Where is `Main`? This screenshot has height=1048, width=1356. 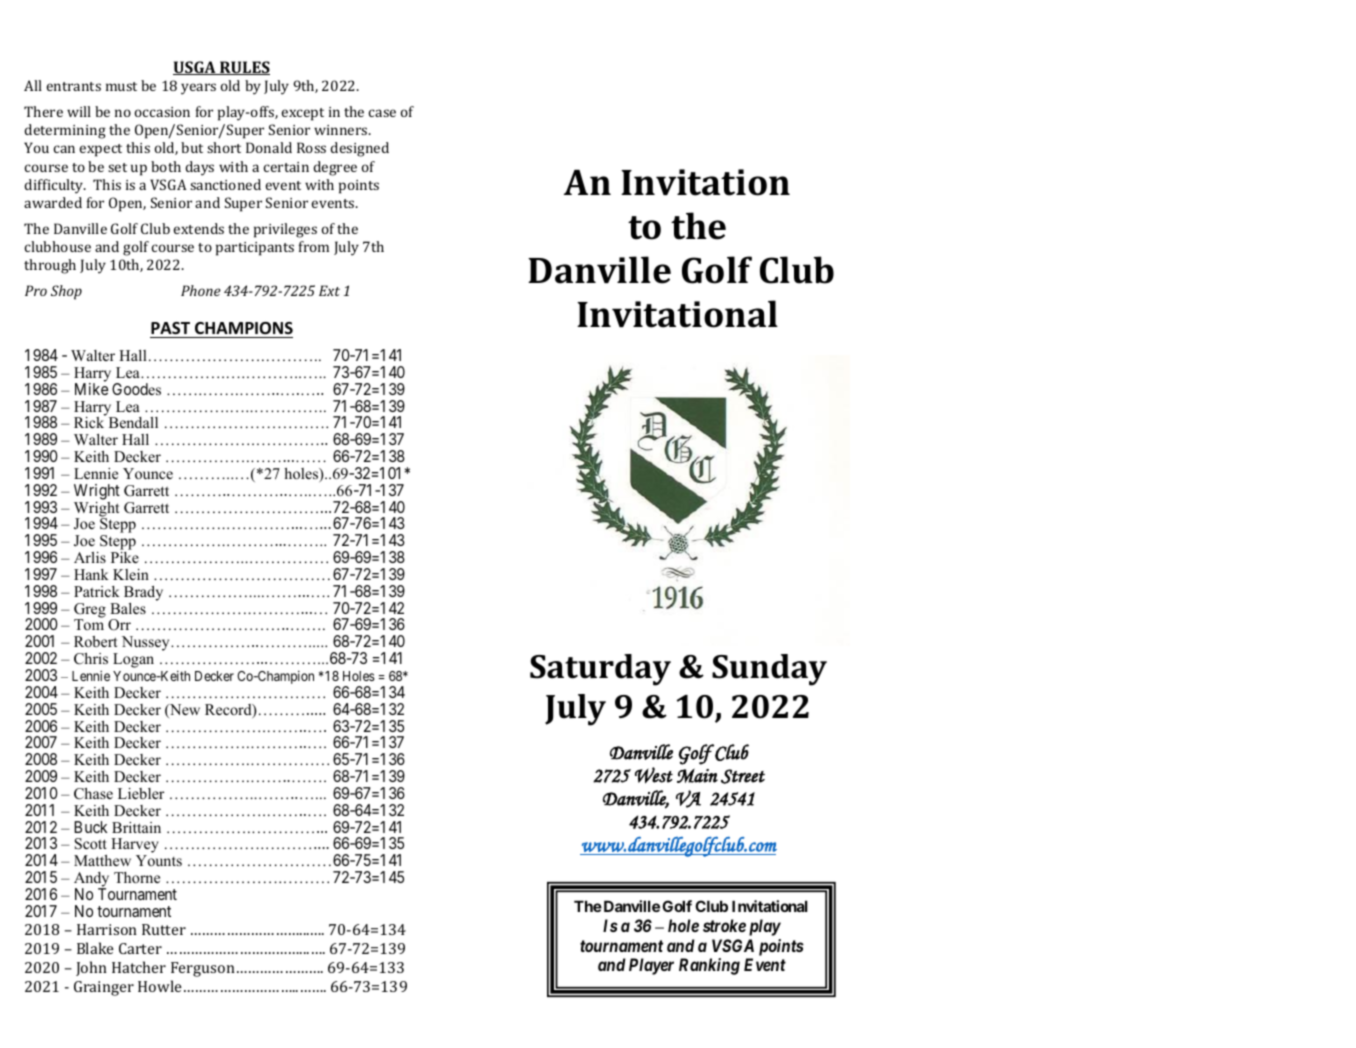
Main is located at coordinates (697, 775).
